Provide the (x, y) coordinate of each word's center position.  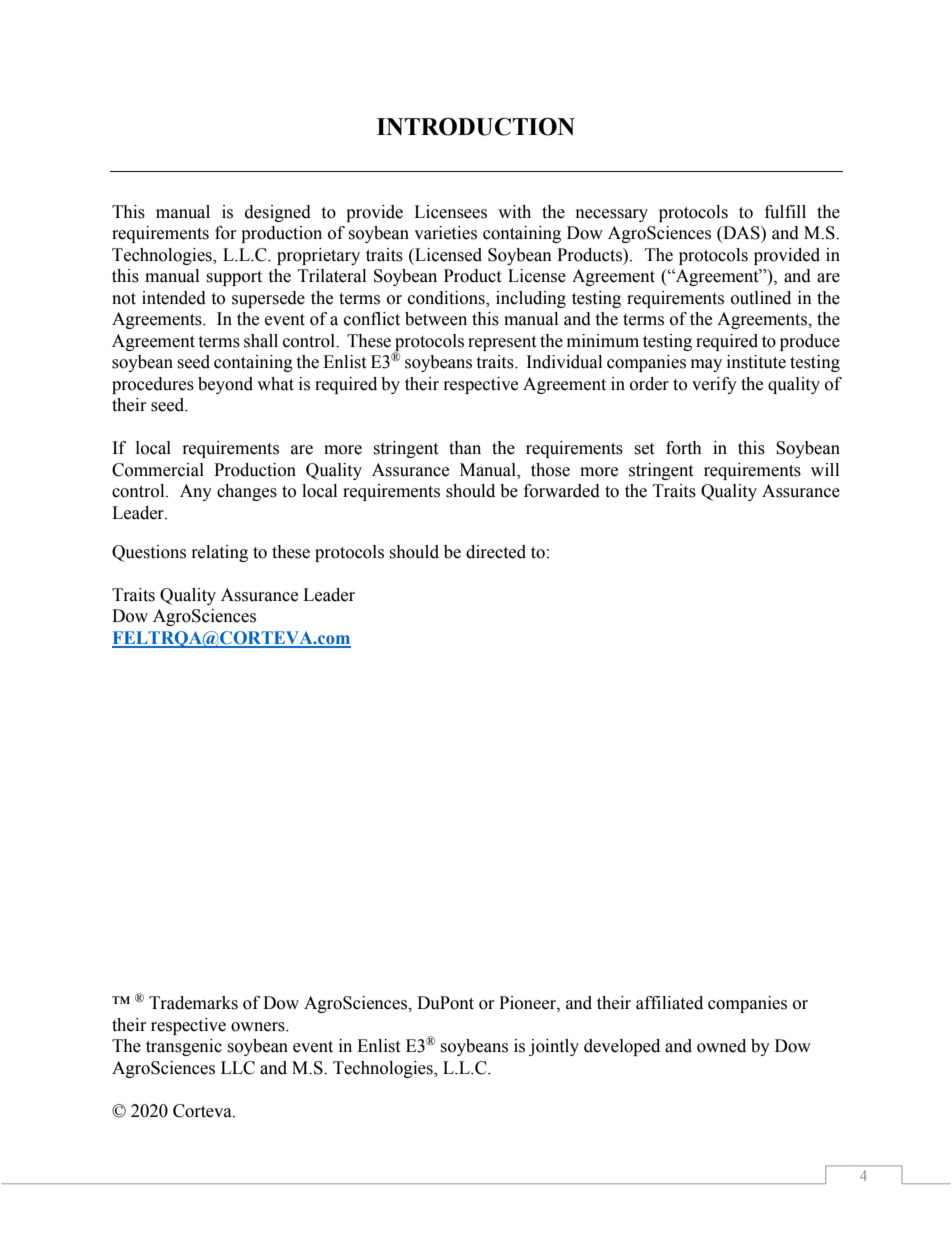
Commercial (158, 470)
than (465, 448)
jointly (554, 1047)
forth (684, 448)
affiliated (669, 1003)
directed (496, 552)
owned (721, 1046)
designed (278, 213)
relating (220, 553)
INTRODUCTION (476, 127)
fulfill (785, 212)
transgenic (184, 1047)
